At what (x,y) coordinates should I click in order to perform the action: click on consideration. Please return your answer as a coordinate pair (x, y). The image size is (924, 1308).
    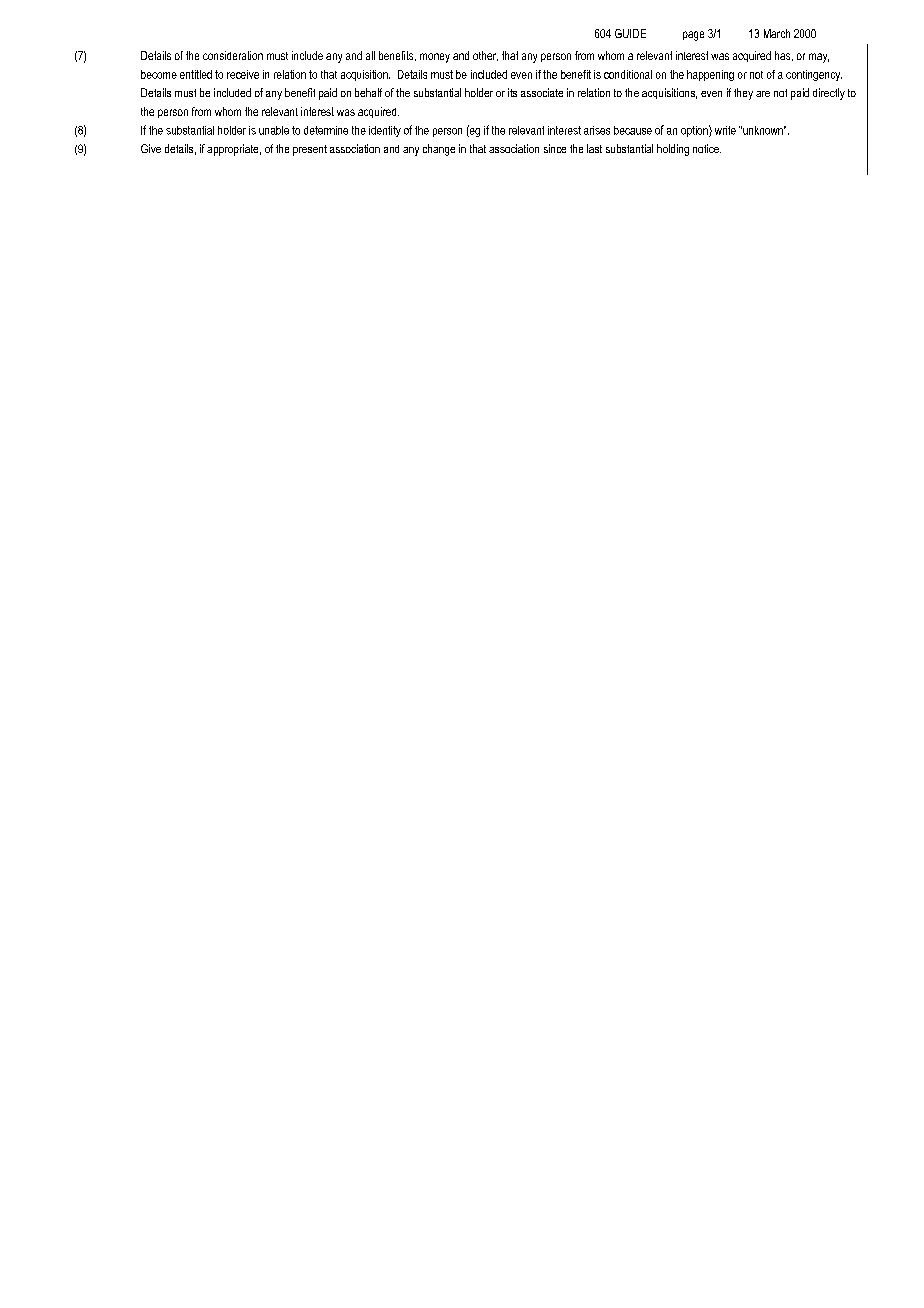
    Looking at the image, I should click on (233, 55).
